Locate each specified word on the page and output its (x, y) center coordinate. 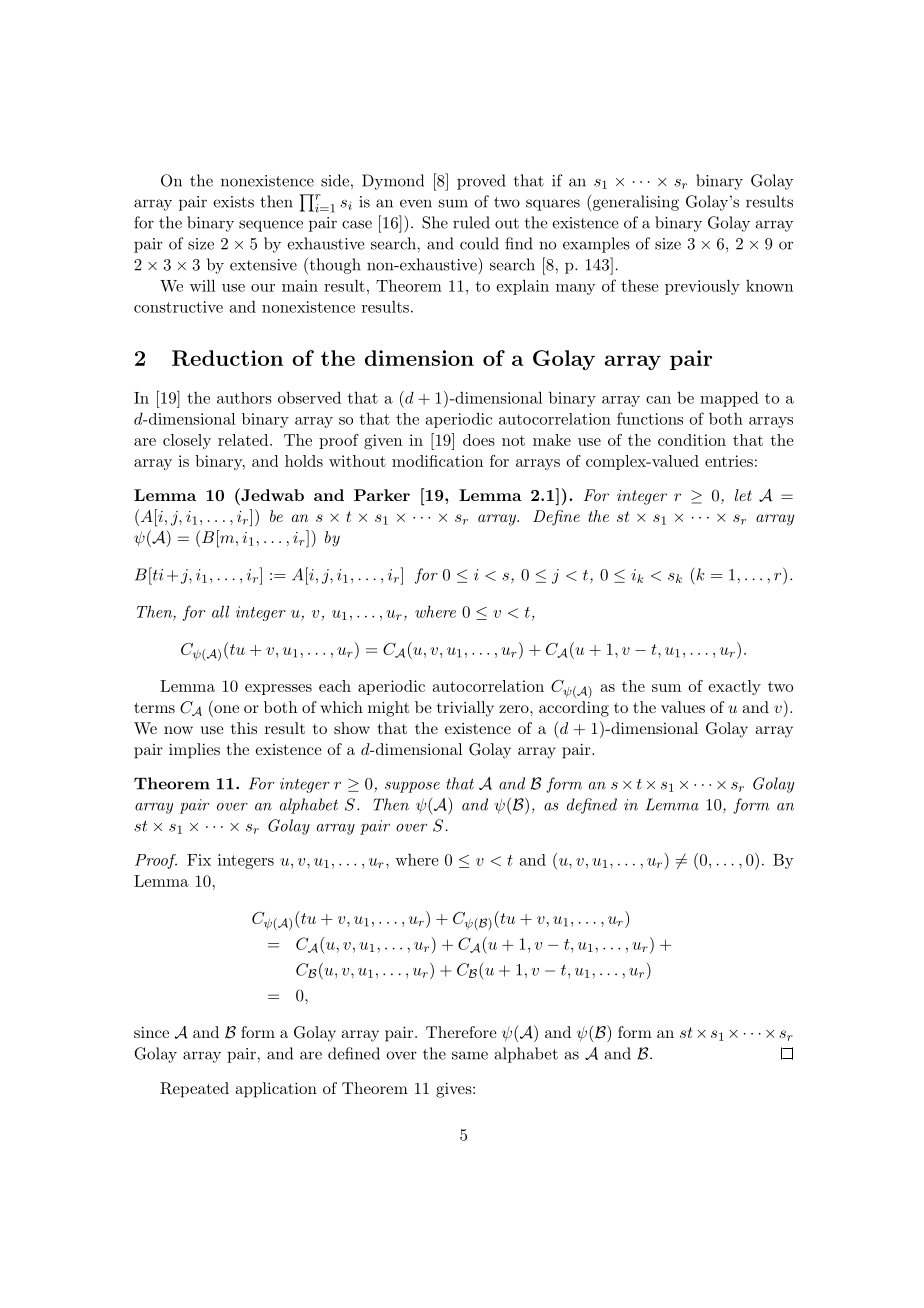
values (683, 707)
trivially (465, 709)
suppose (412, 787)
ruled (471, 222)
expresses (278, 689)
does (479, 440)
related (244, 440)
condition (692, 440)
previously (702, 287)
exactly (735, 687)
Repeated (194, 1090)
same (470, 1055)
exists (233, 202)
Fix (199, 860)
